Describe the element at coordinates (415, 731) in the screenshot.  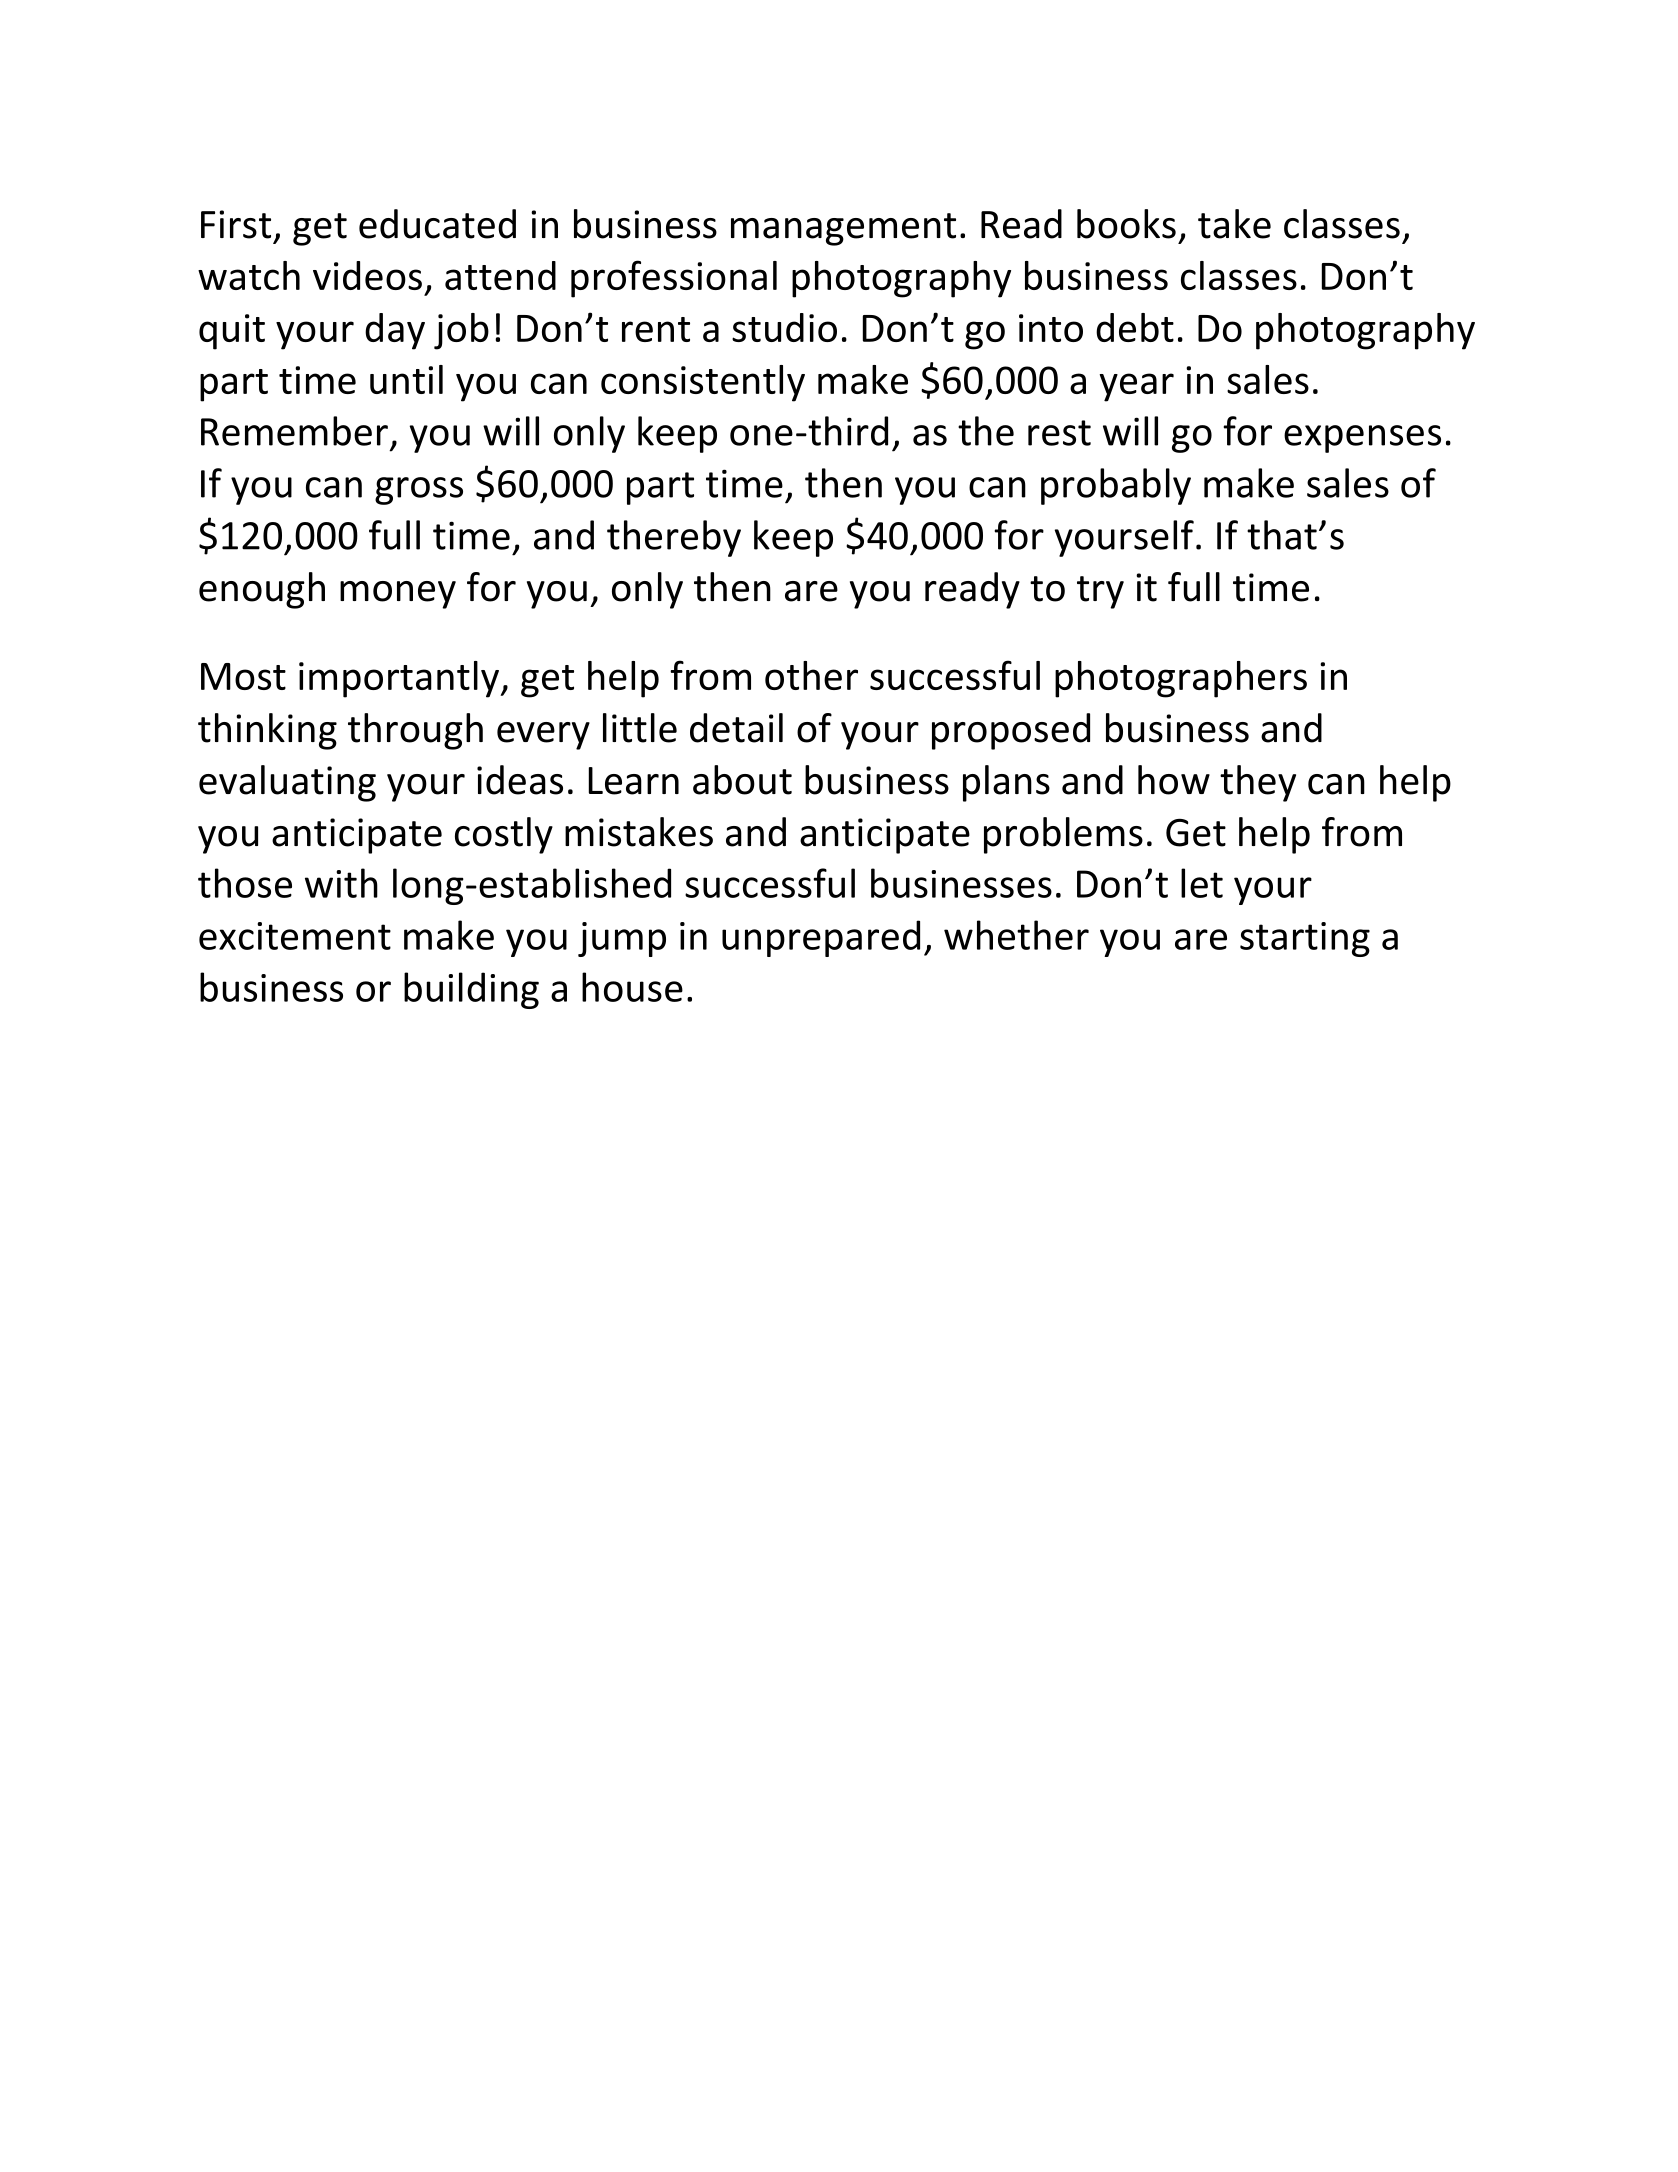
I see `through` at that location.
